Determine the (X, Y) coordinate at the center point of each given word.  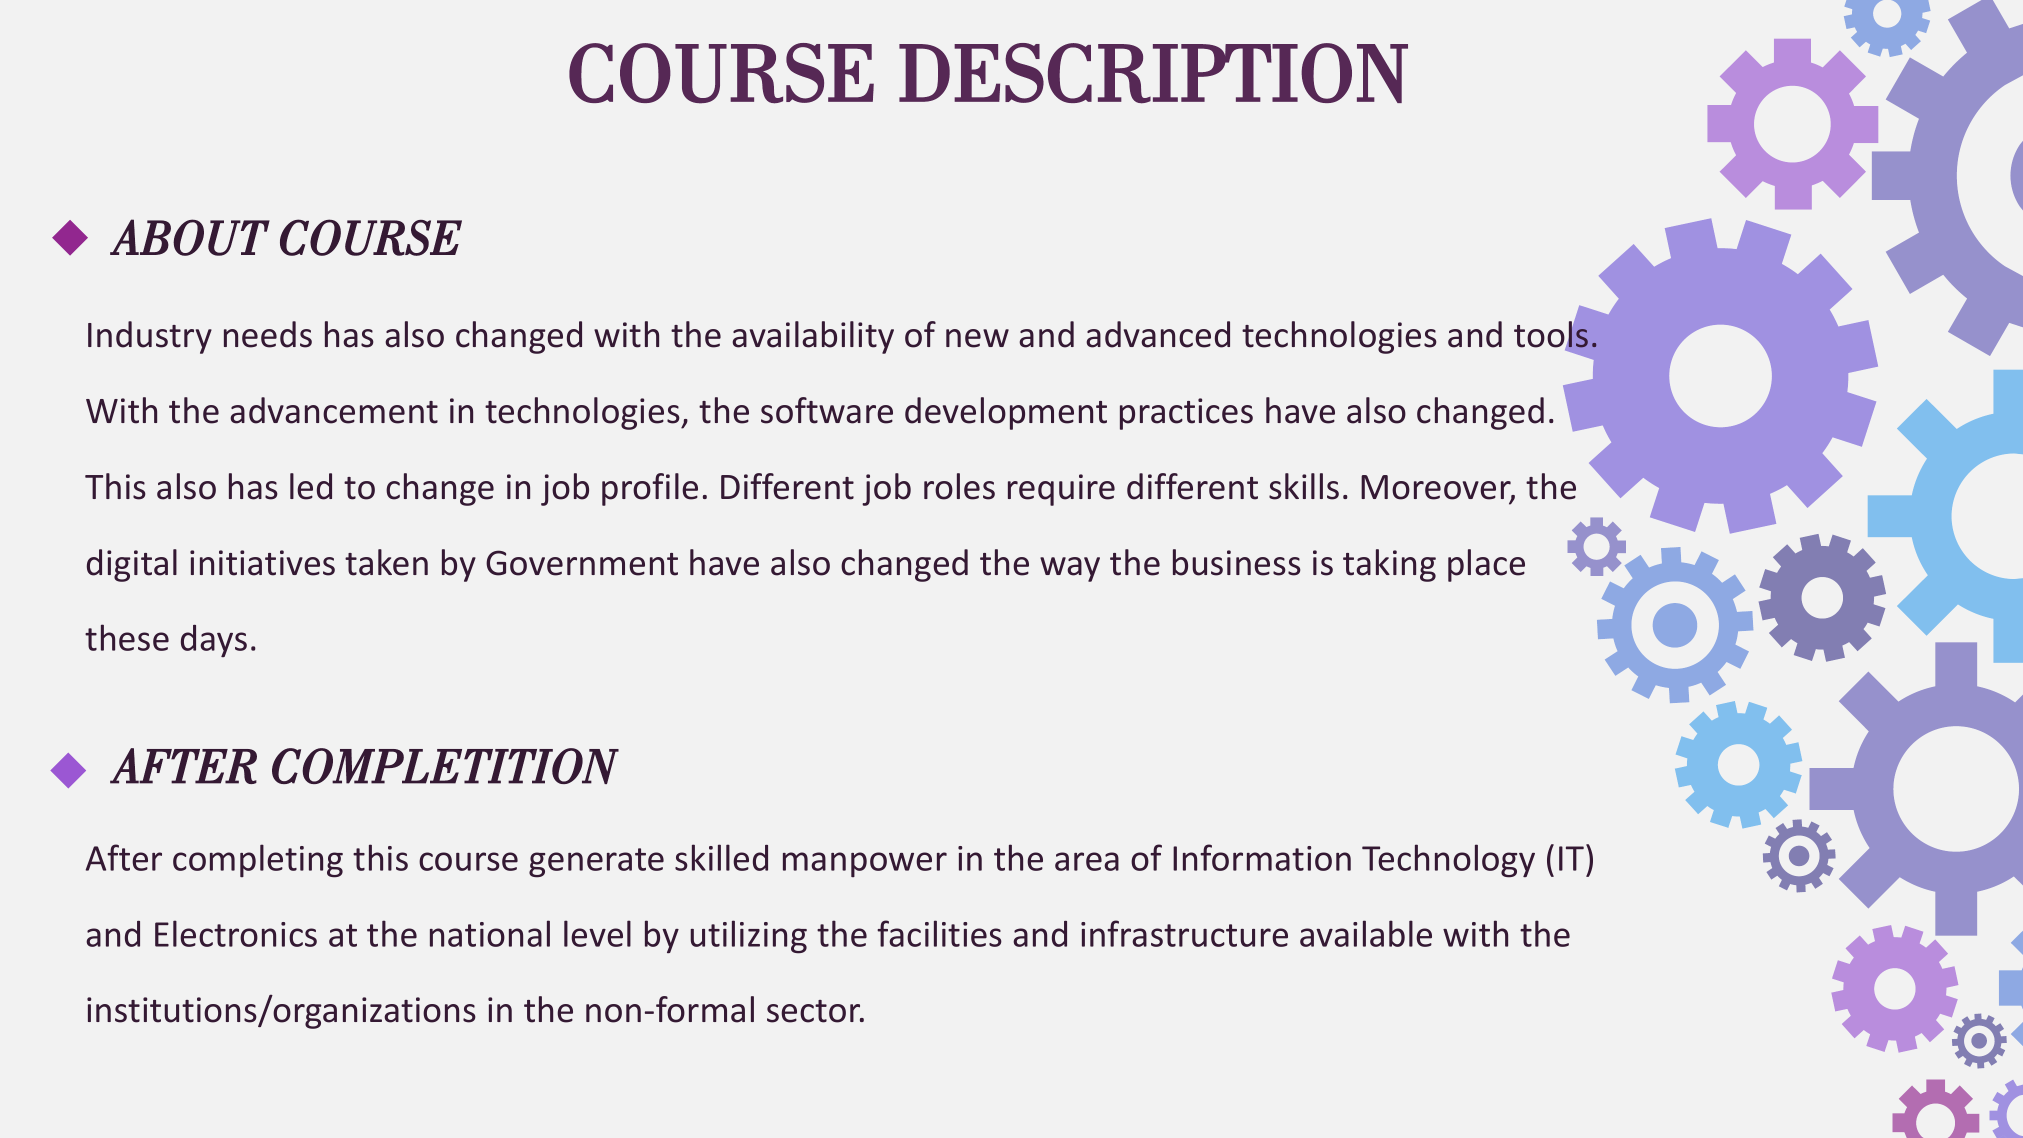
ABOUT (190, 237)
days (214, 641)
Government (582, 563)
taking (1389, 565)
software (827, 410)
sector (815, 1011)
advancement (334, 410)
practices (1186, 414)
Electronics (236, 933)
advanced (1158, 334)
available (1366, 933)
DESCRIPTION (1153, 73)
